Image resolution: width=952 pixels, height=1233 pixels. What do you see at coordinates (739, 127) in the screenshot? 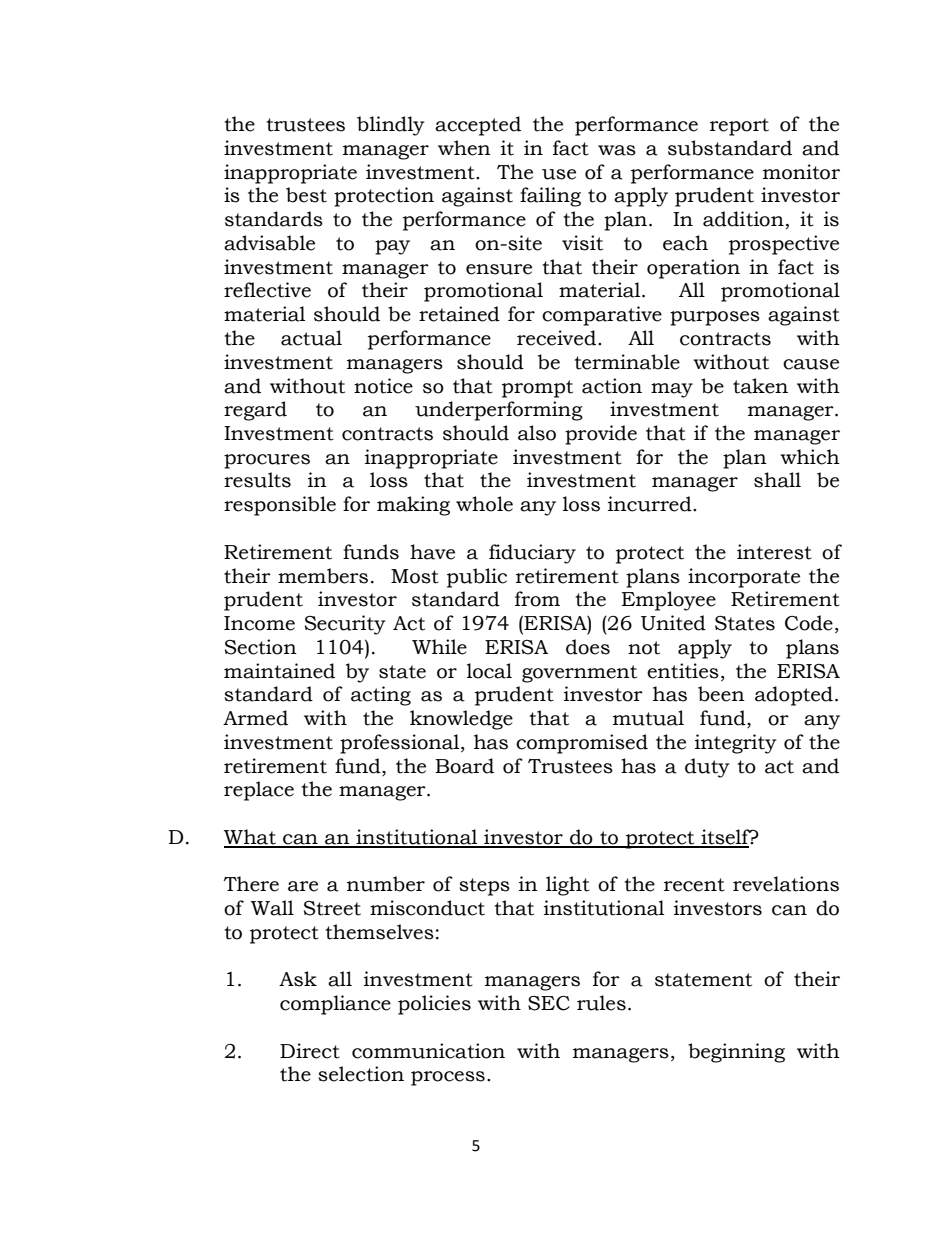
I see `report` at bounding box center [739, 127].
